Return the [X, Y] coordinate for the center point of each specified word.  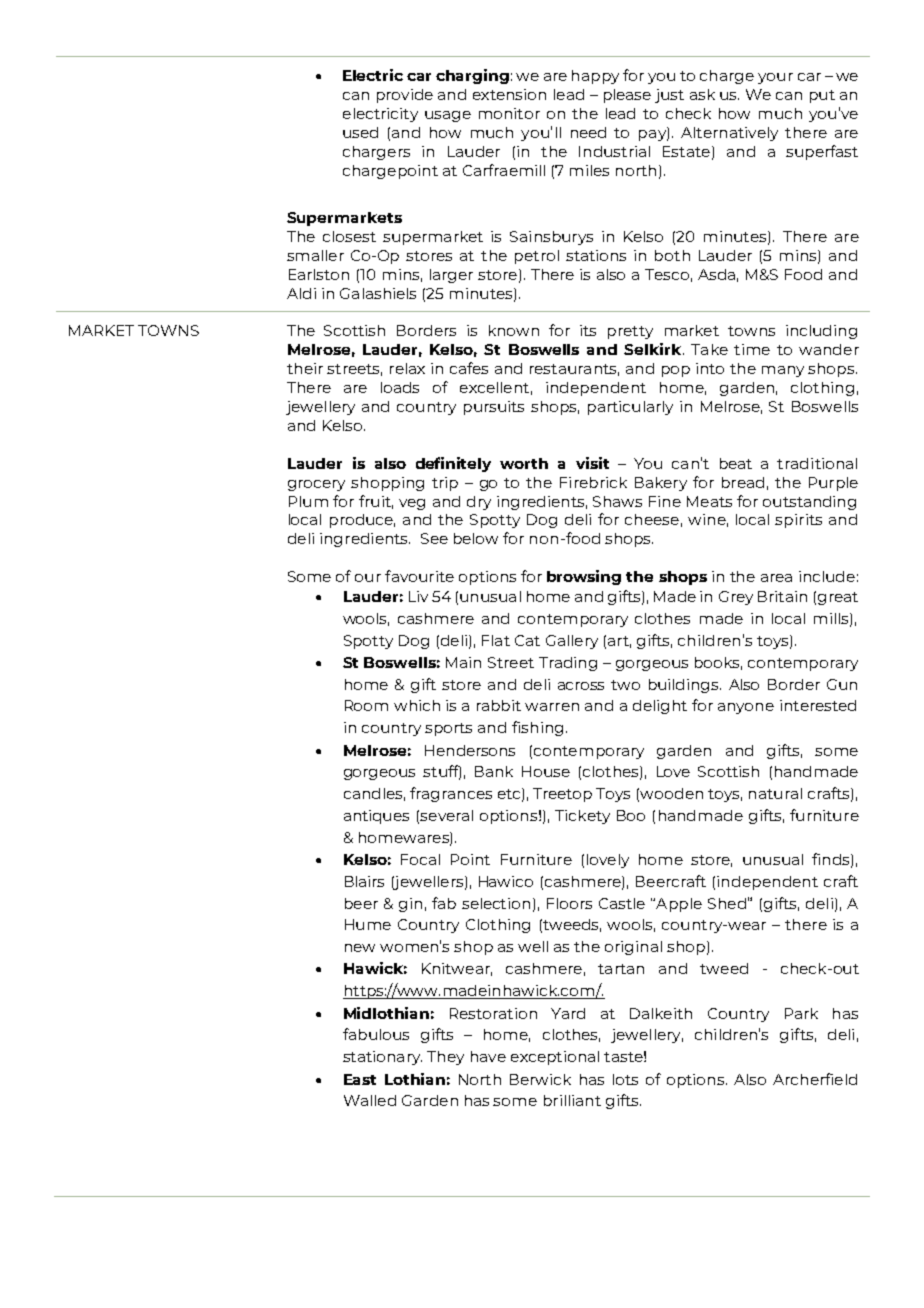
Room [366, 705]
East [360, 1079]
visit [592, 463]
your [775, 78]
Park [801, 1013]
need [588, 132]
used [360, 132]
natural [775, 793]
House [546, 771]
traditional [817, 463]
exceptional [555, 1058]
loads [400, 387]
